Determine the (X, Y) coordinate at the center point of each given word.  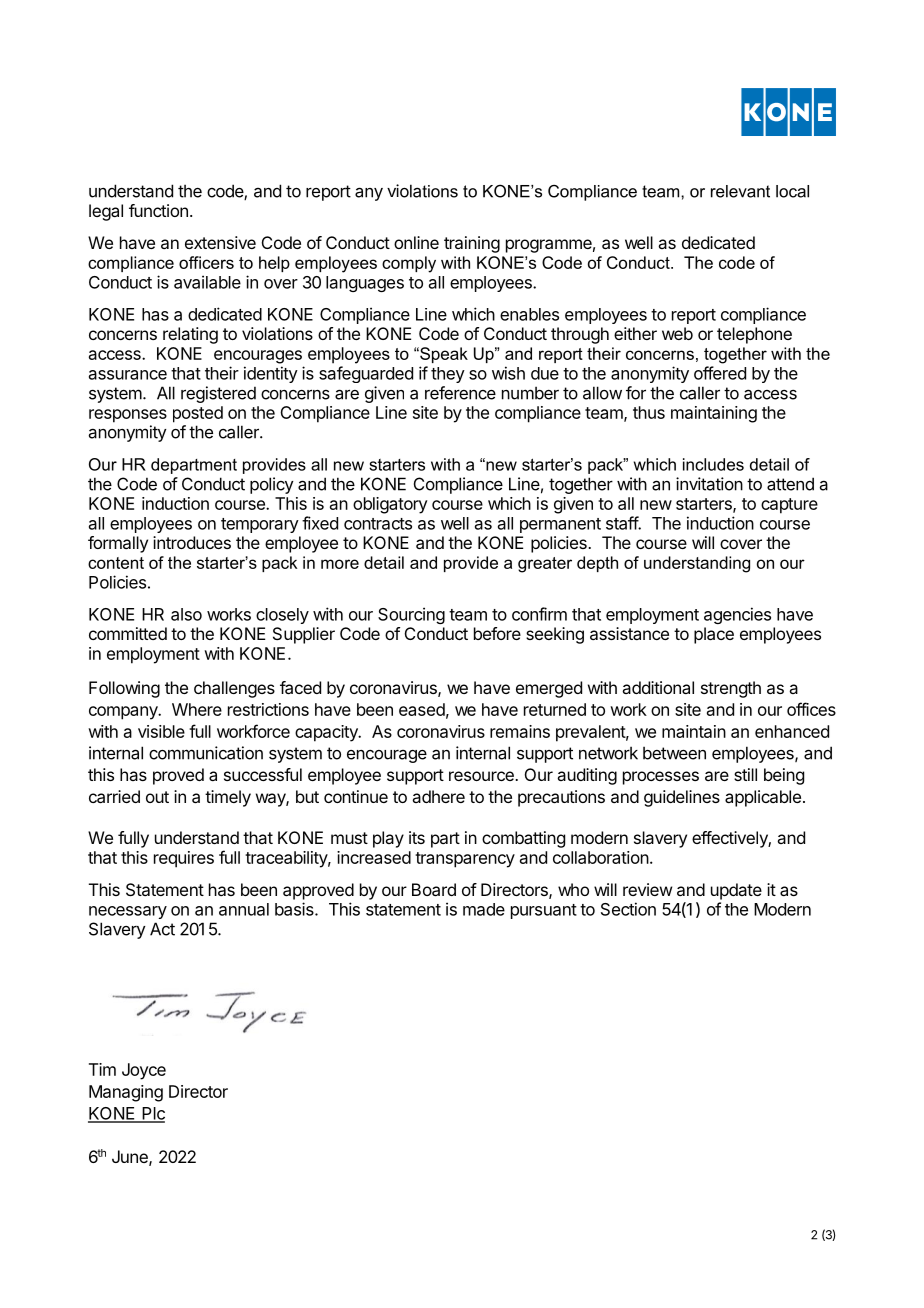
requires (184, 859)
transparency (465, 860)
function (158, 210)
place (714, 635)
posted (198, 414)
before (497, 633)
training (472, 244)
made (484, 909)
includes (713, 464)
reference (460, 393)
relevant (740, 191)
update (736, 891)
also (186, 614)
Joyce (144, 1071)
